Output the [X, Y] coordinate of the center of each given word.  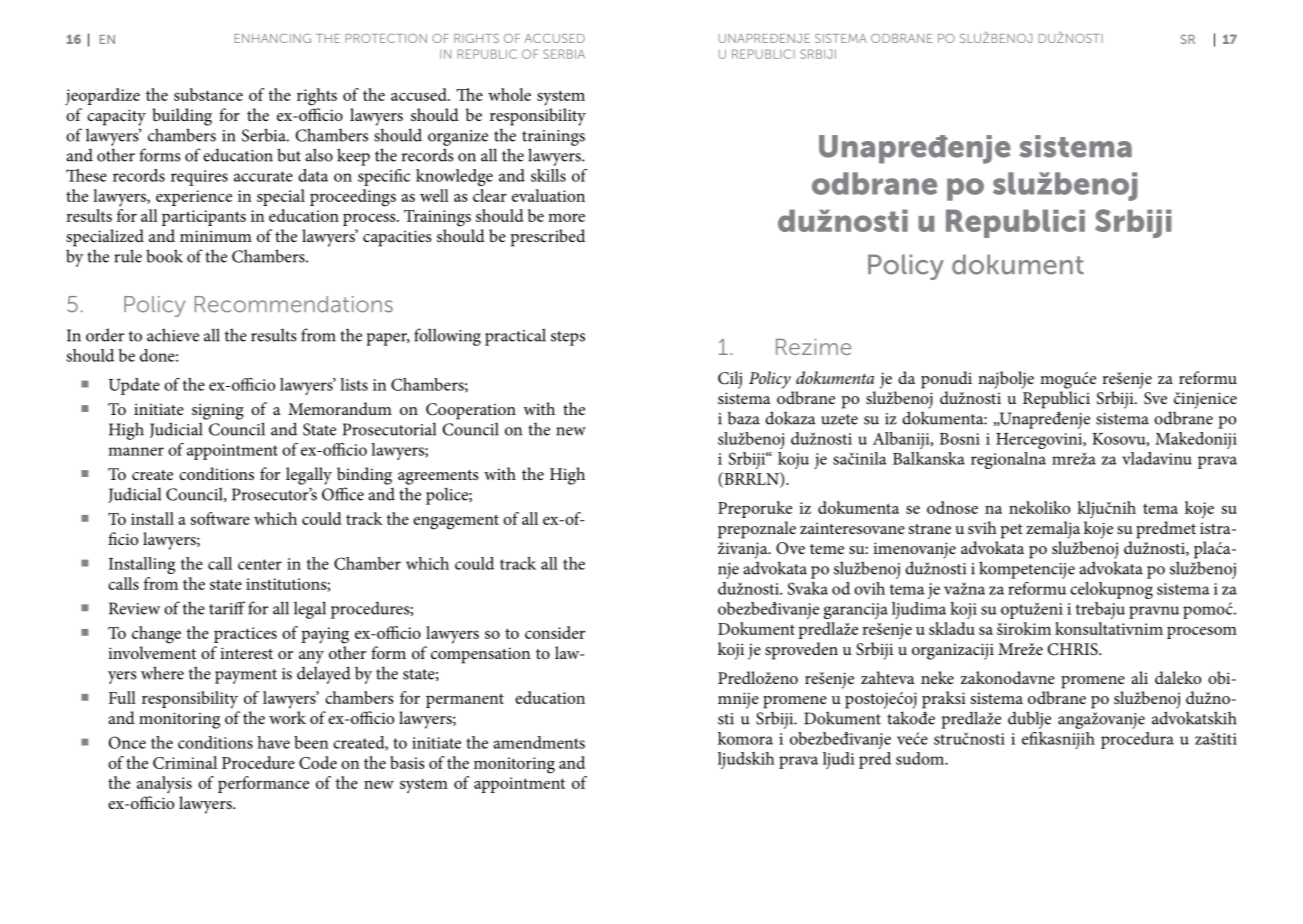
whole [509, 94]
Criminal [185, 762]
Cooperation [471, 411]
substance [208, 94]
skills [548, 175]
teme [827, 549]
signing [218, 411]
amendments [539, 742]
